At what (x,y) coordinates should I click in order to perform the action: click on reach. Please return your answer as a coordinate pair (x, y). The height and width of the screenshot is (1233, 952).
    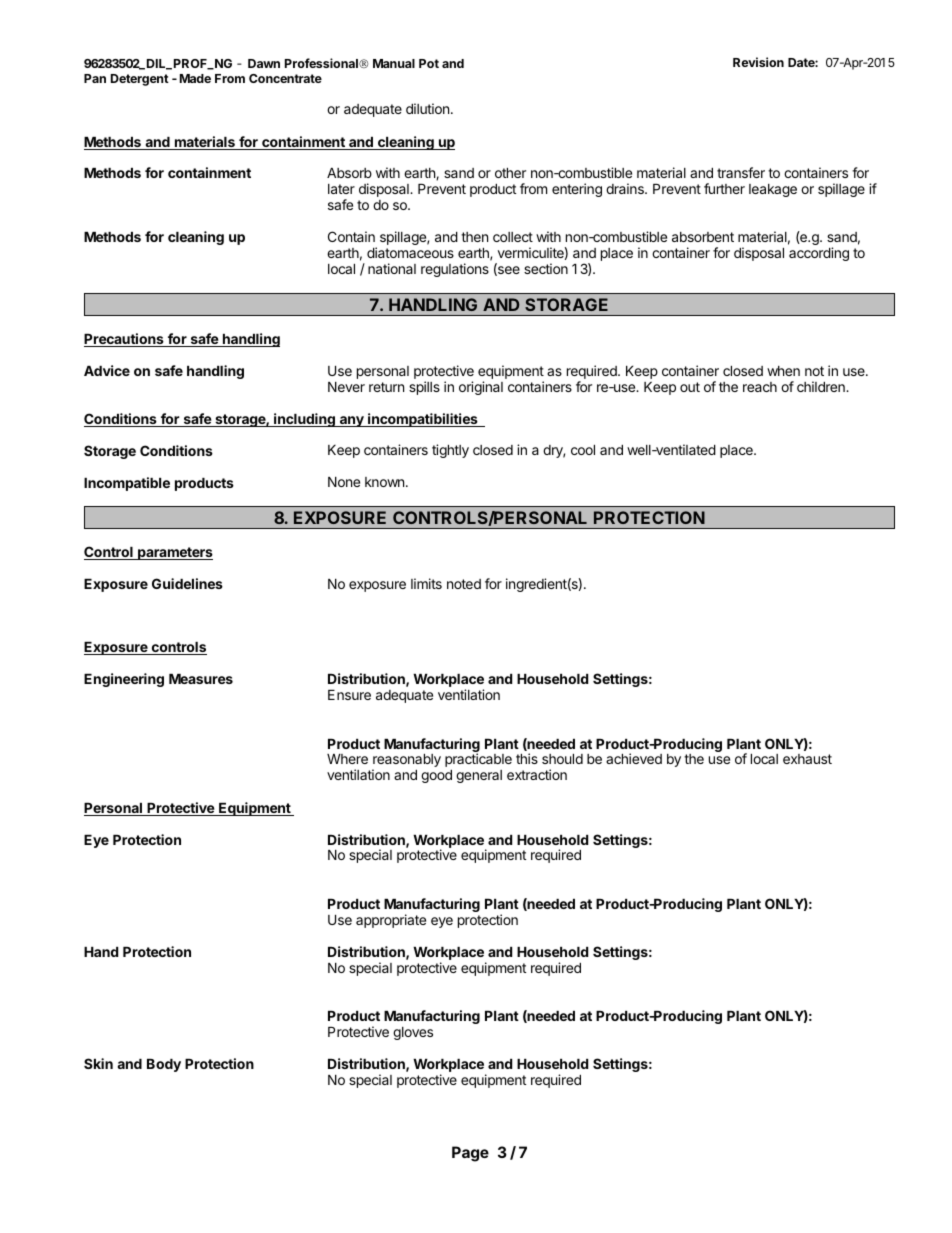
    Looking at the image, I should click on (760, 387).
